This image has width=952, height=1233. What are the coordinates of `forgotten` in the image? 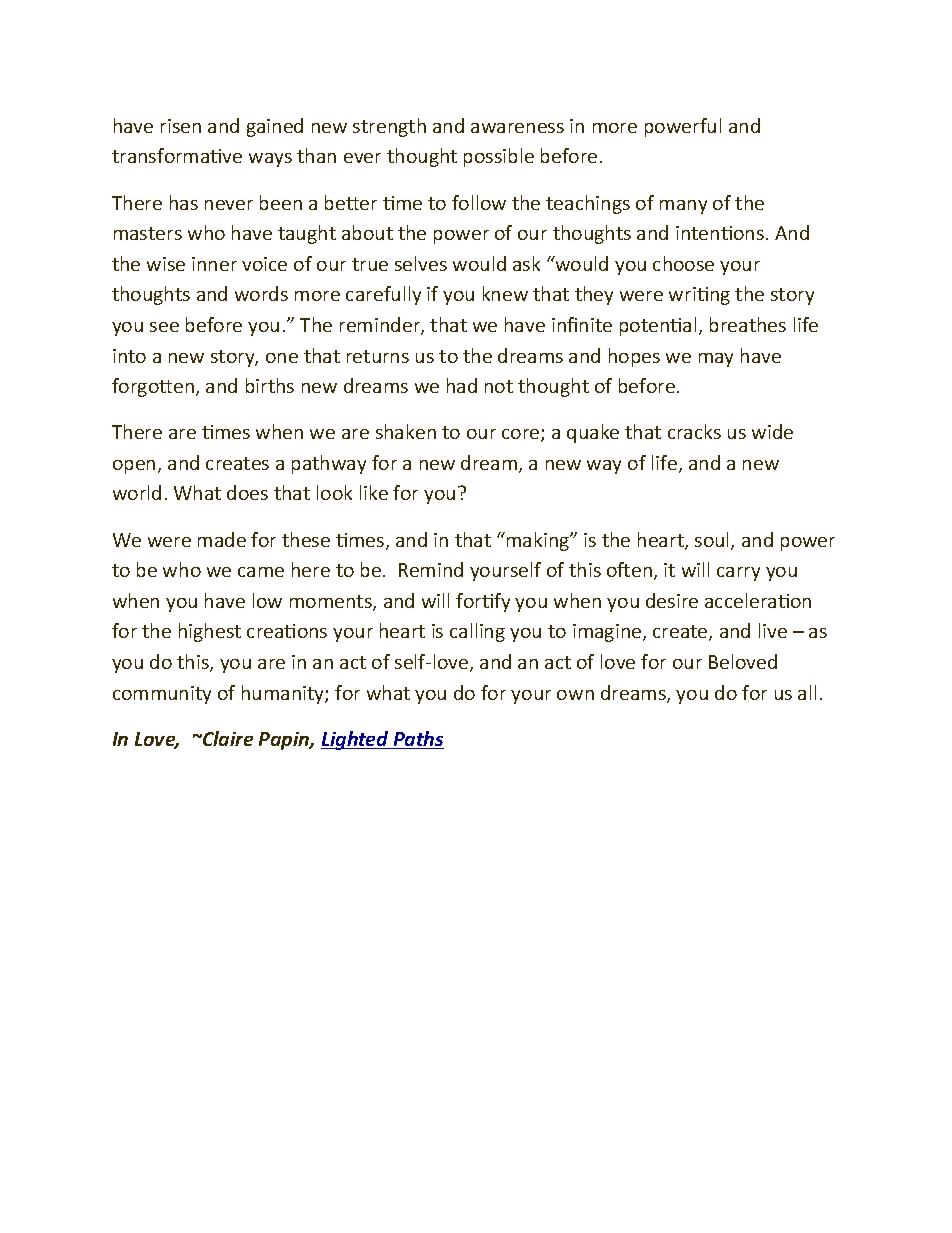 It's located at (153, 387).
